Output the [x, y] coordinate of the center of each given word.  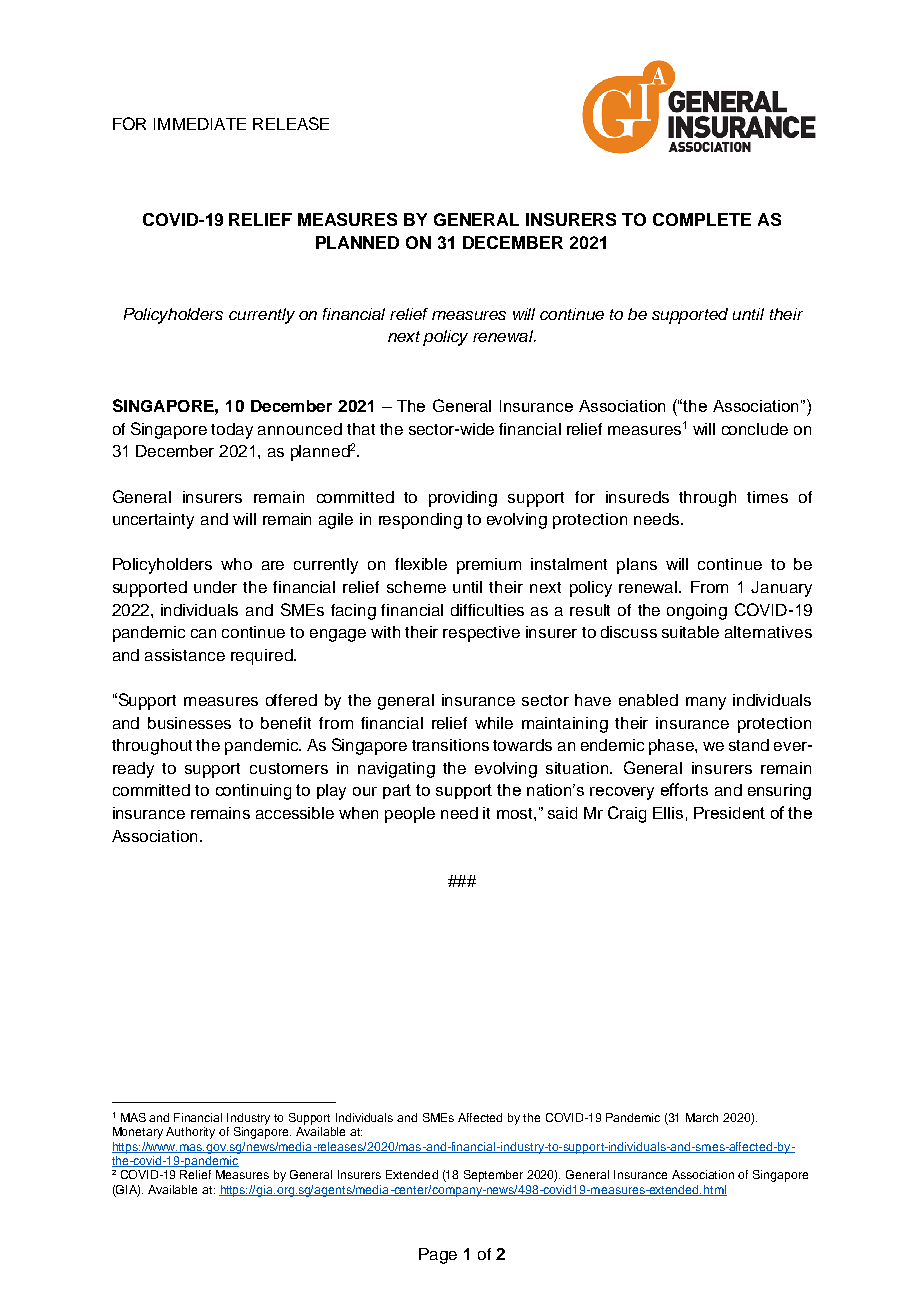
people [410, 815]
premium [489, 566]
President [729, 813]
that [361, 429]
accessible [295, 813]
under [215, 587]
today [232, 431]
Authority [190, 1133]
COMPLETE [702, 219]
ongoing [697, 612]
